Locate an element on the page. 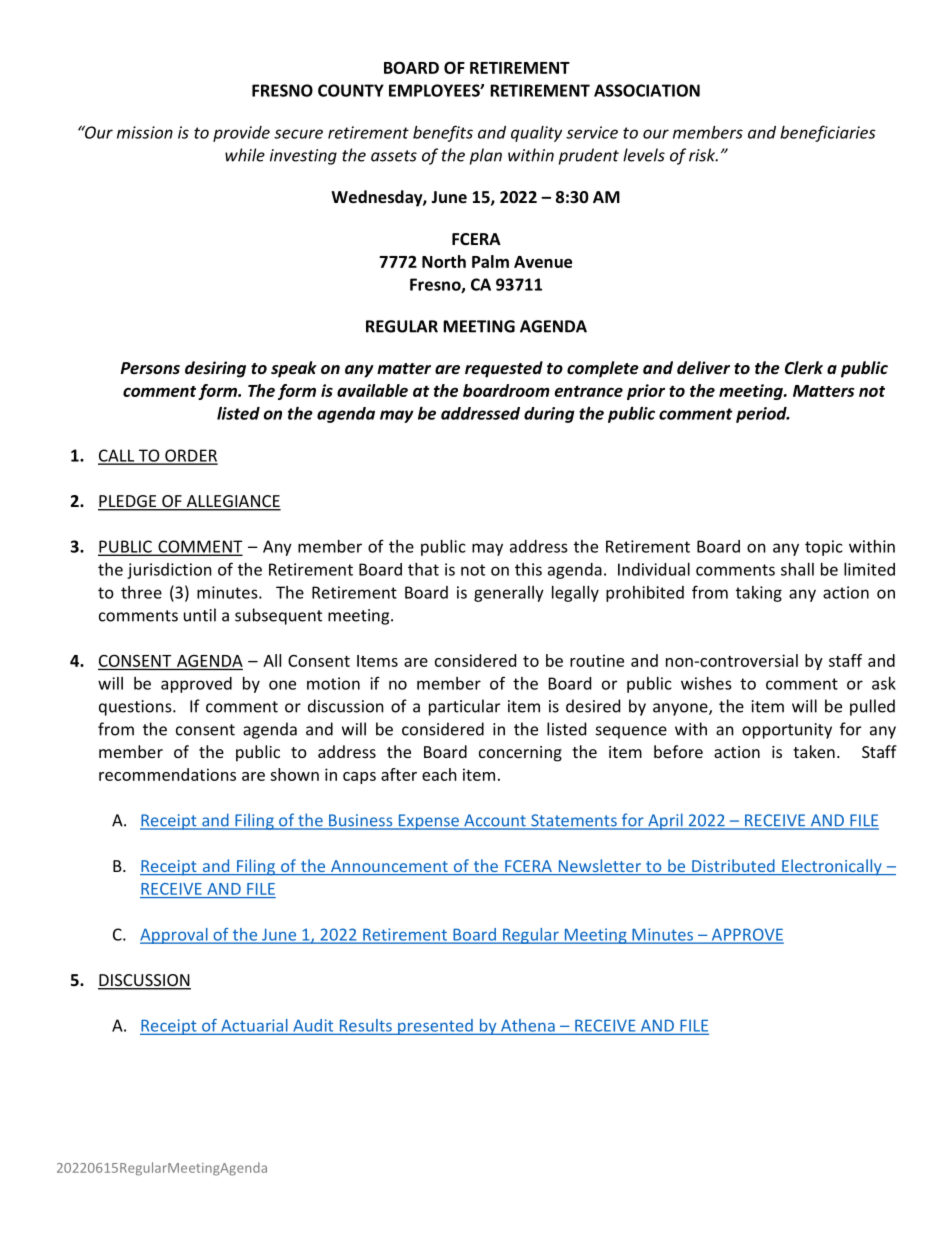  questions is located at coordinates (136, 708).
